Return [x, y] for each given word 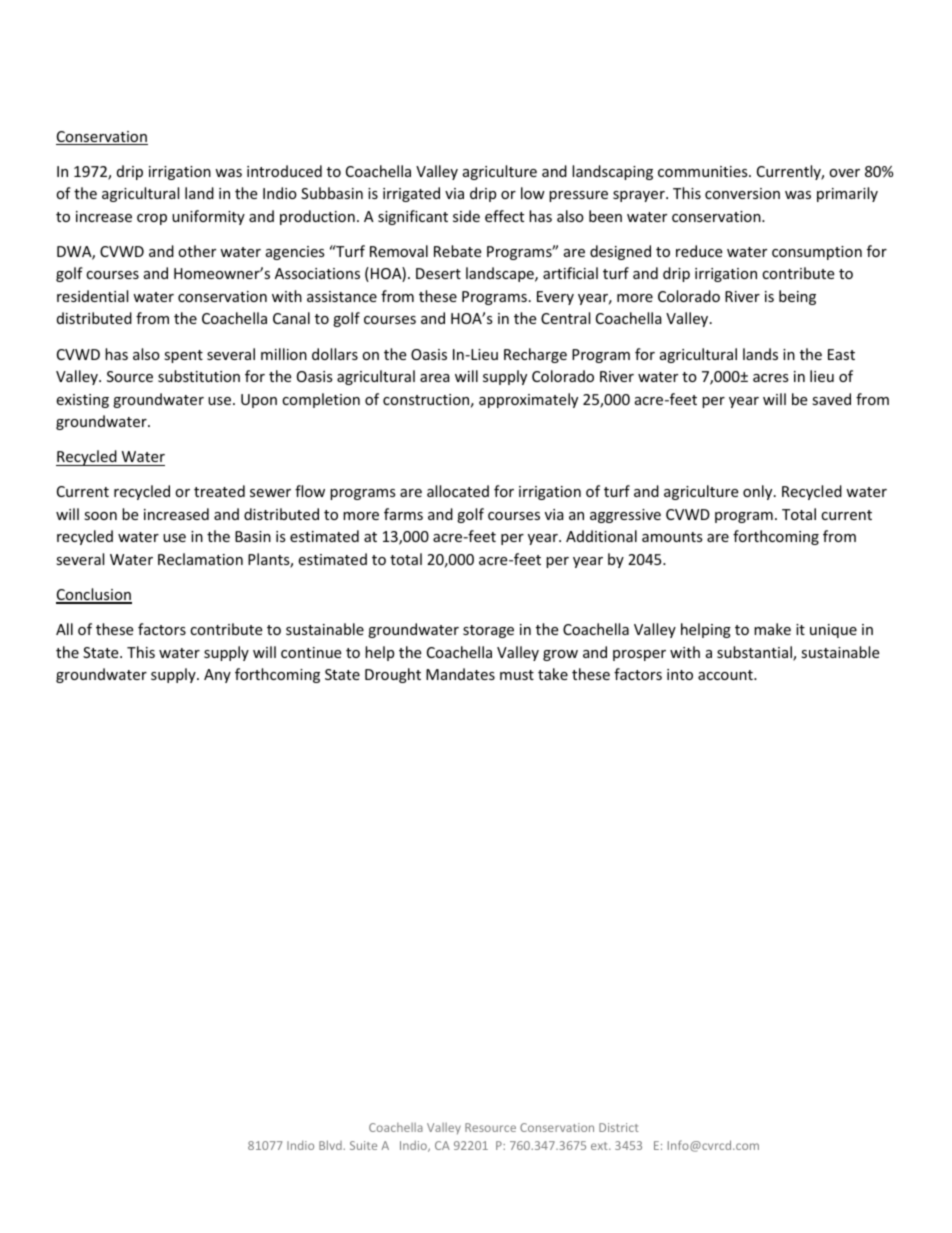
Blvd [331, 1145]
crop [152, 219]
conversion [742, 193]
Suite [363, 1145]
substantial [755, 653]
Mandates [460, 674]
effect [504, 216]
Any [217, 676]
